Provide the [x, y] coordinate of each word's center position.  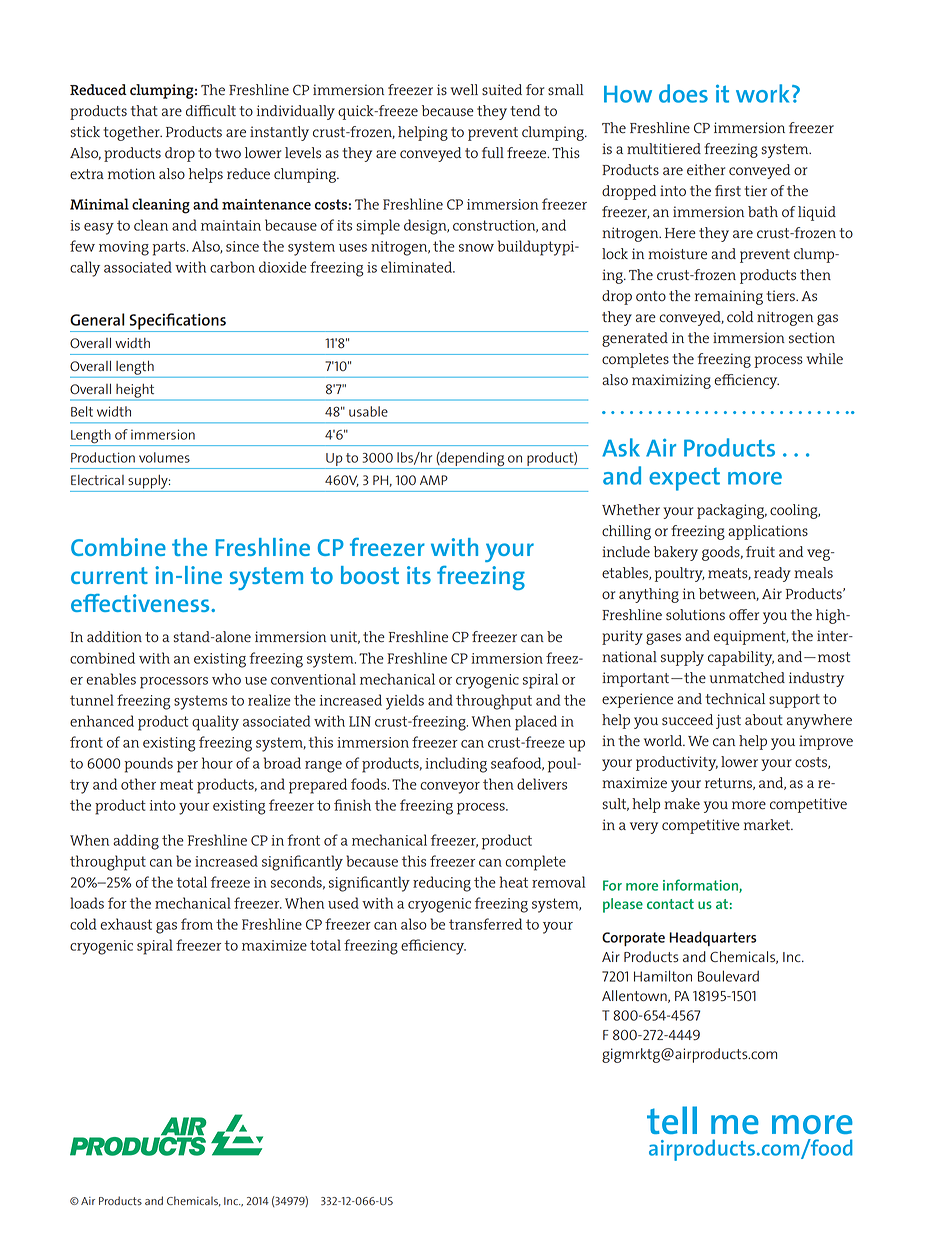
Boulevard [728, 976]
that [144, 110]
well [464, 89]
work [762, 93]
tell [672, 1120]
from [197, 924]
